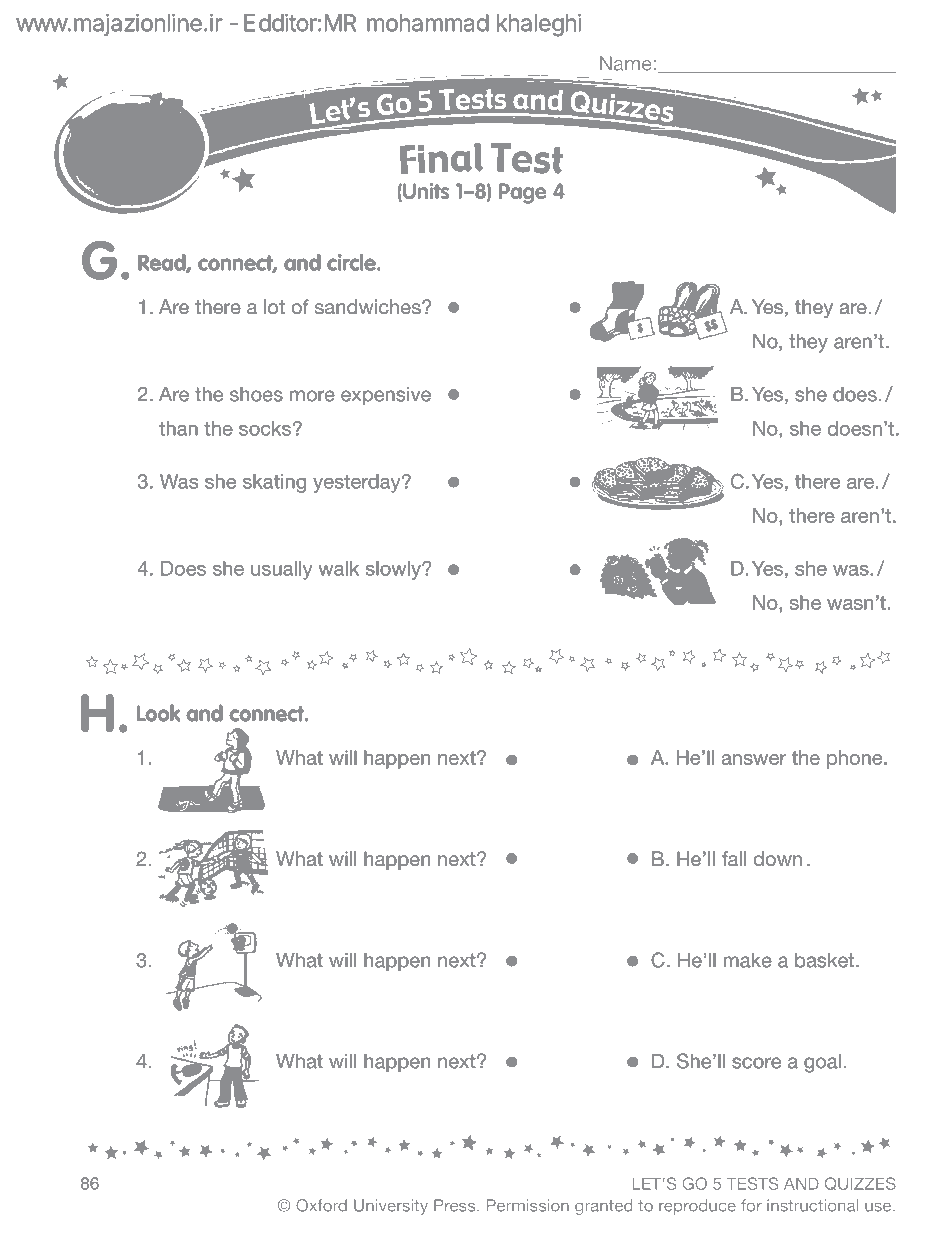  What do you see at coordinates (321, 1205) in the document?
I see `Oxford` at bounding box center [321, 1205].
